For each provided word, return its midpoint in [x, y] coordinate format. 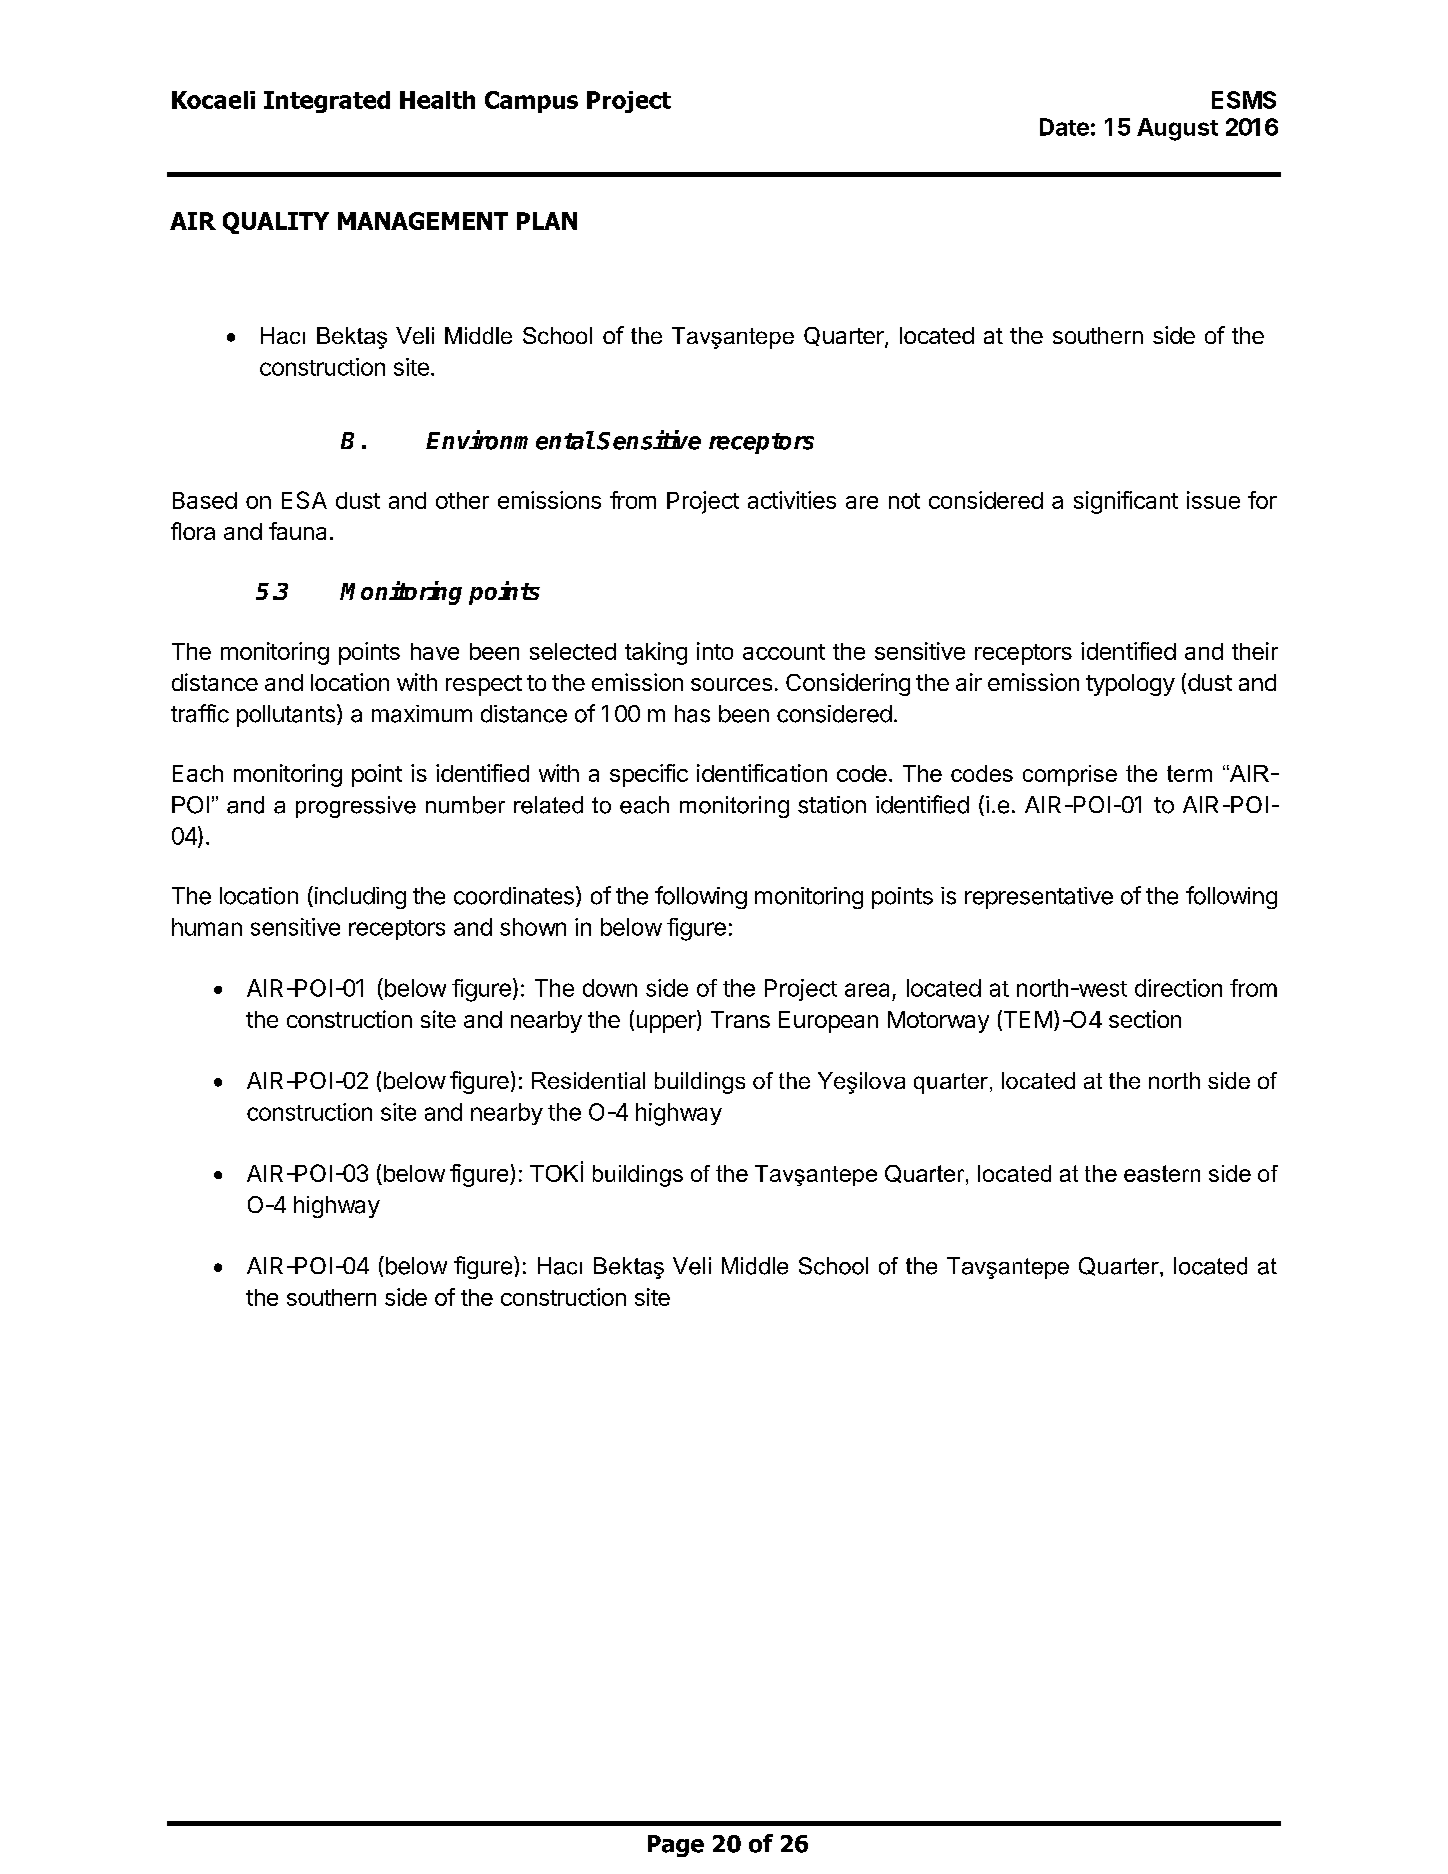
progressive [356, 807]
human [207, 927]
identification [762, 773]
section [1145, 1019]
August [1177, 129]
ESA [304, 500]
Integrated [327, 102]
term [1189, 773]
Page [676, 1846]
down [610, 988]
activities [792, 500]
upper [667, 1024]
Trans [740, 1019]
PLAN [547, 221]
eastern [1162, 1173]
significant [1126, 502]
